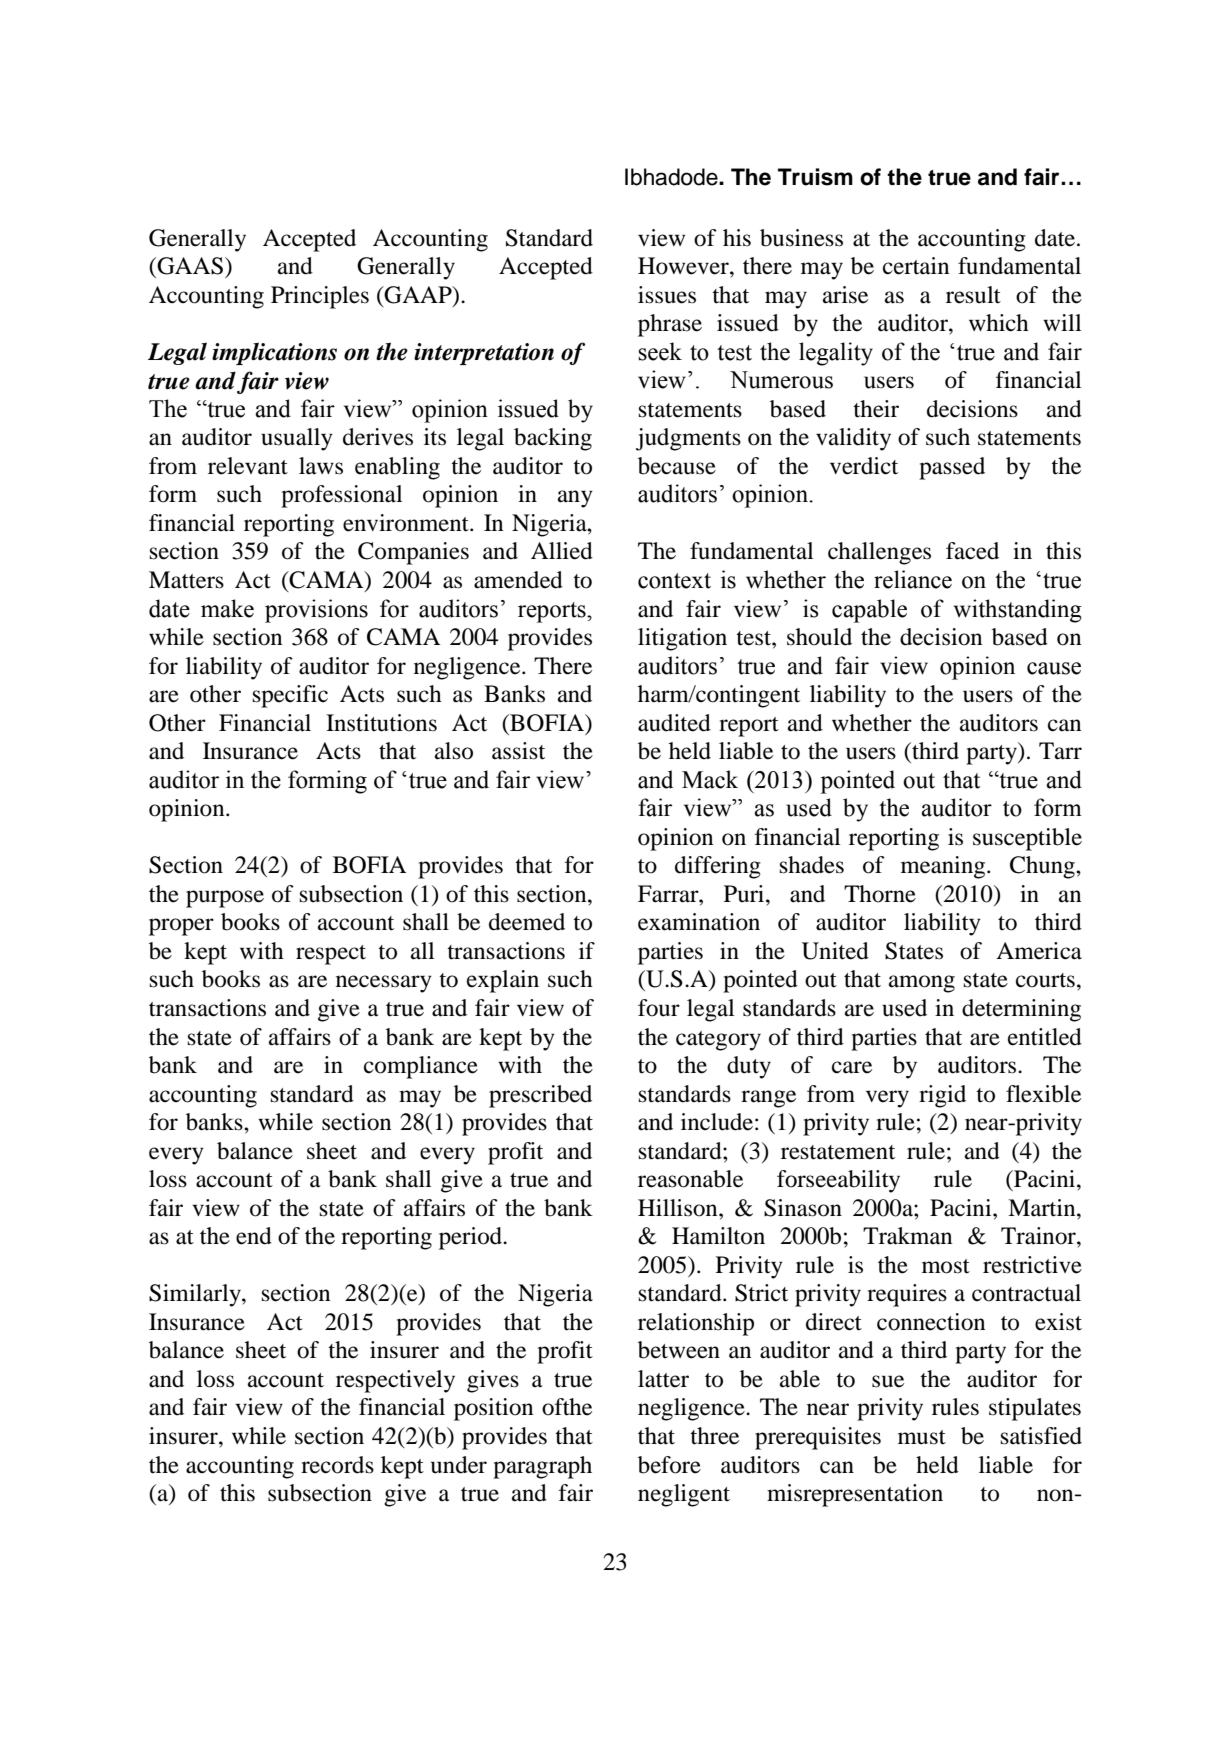  I want to click on However, so click(684, 266).
